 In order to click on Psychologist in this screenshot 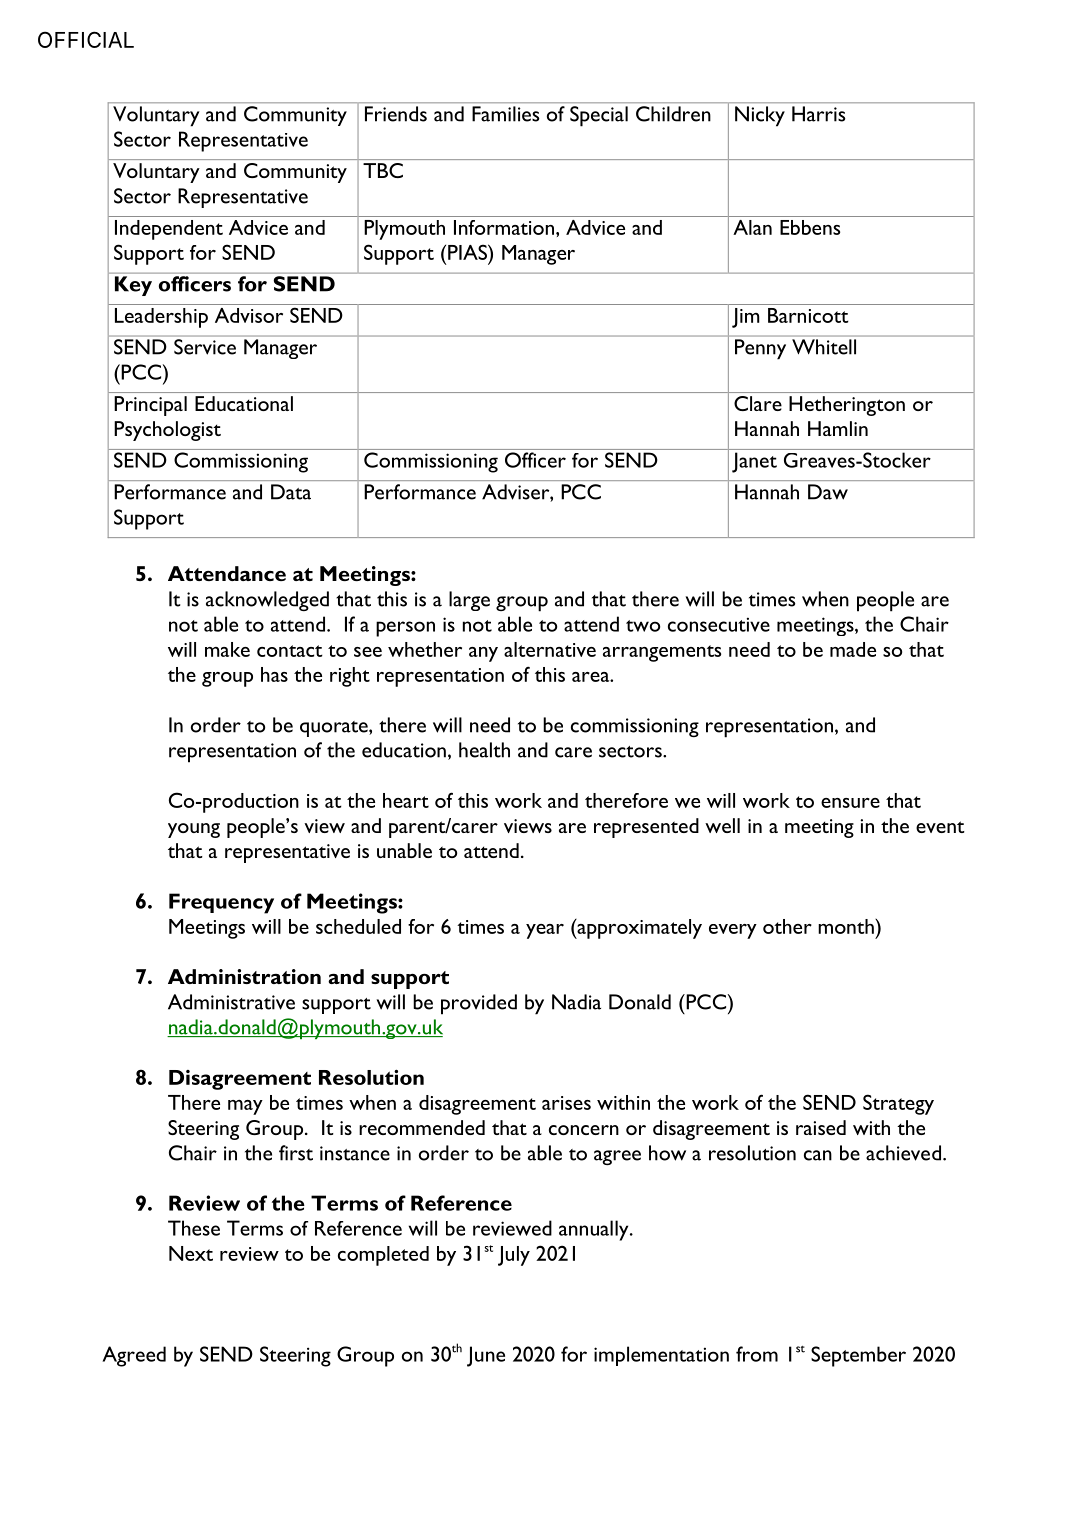, I will do `click(167, 431)`.
